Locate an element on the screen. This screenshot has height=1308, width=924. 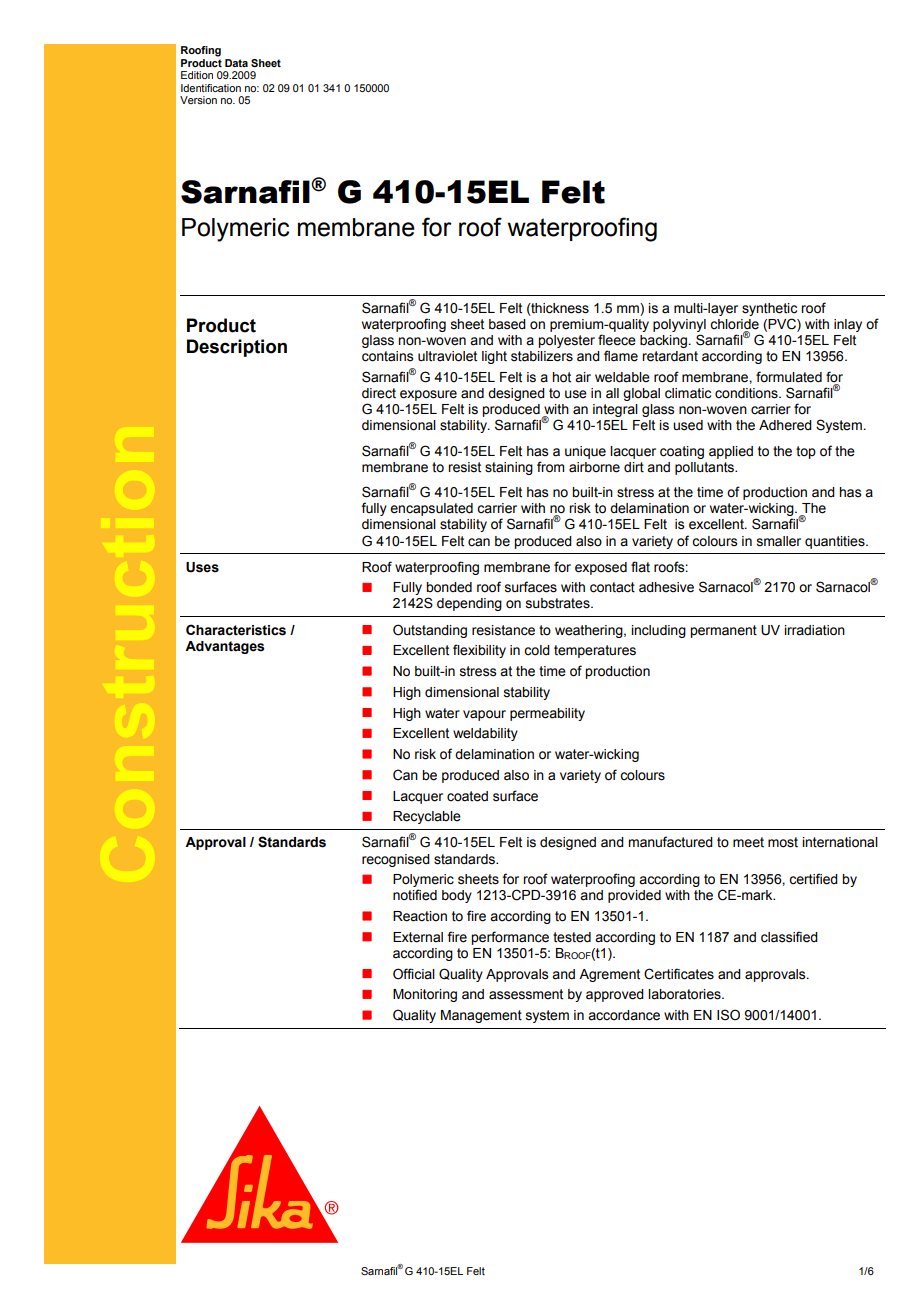
based is located at coordinates (507, 324).
